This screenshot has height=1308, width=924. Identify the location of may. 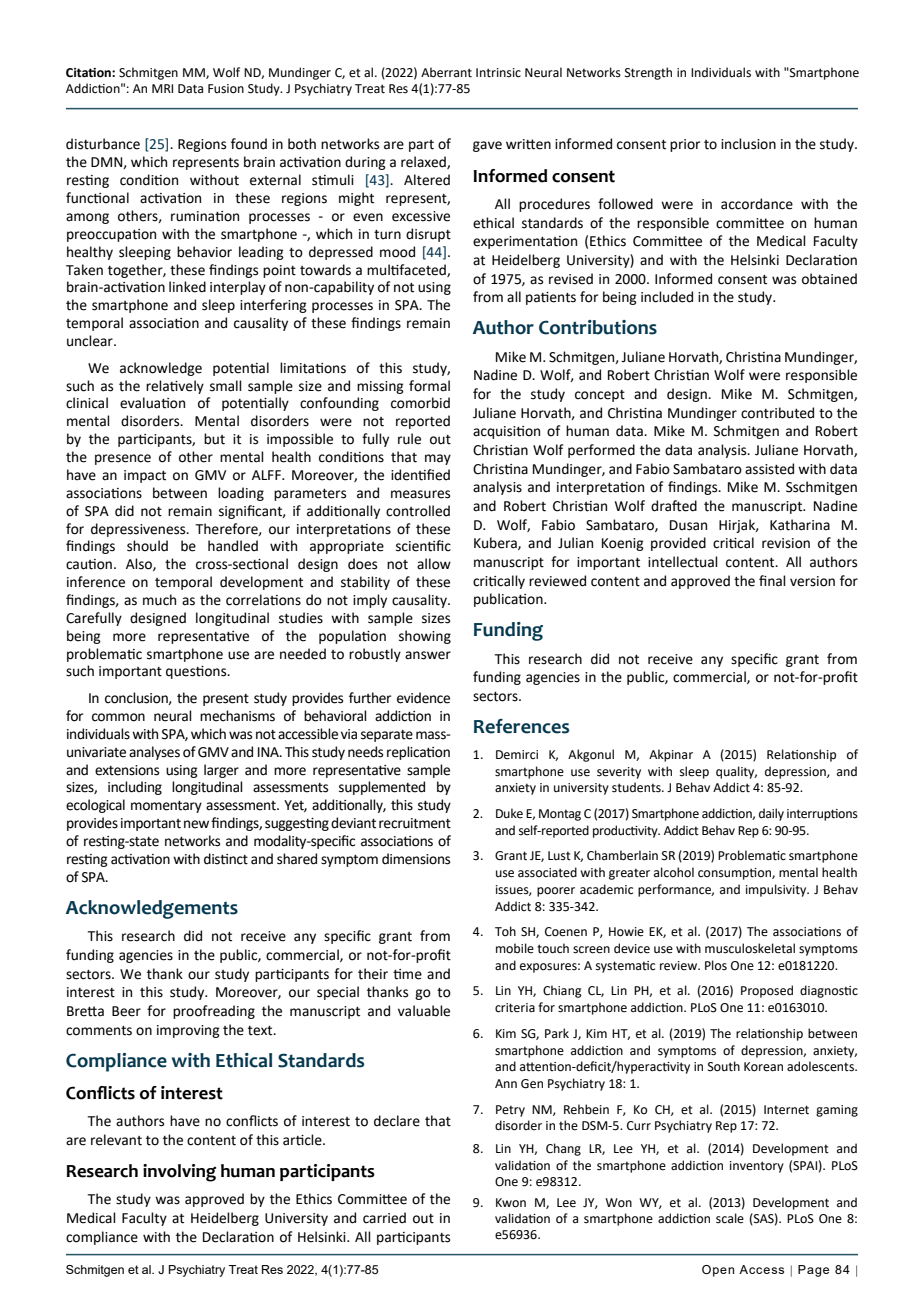
(438, 459).
